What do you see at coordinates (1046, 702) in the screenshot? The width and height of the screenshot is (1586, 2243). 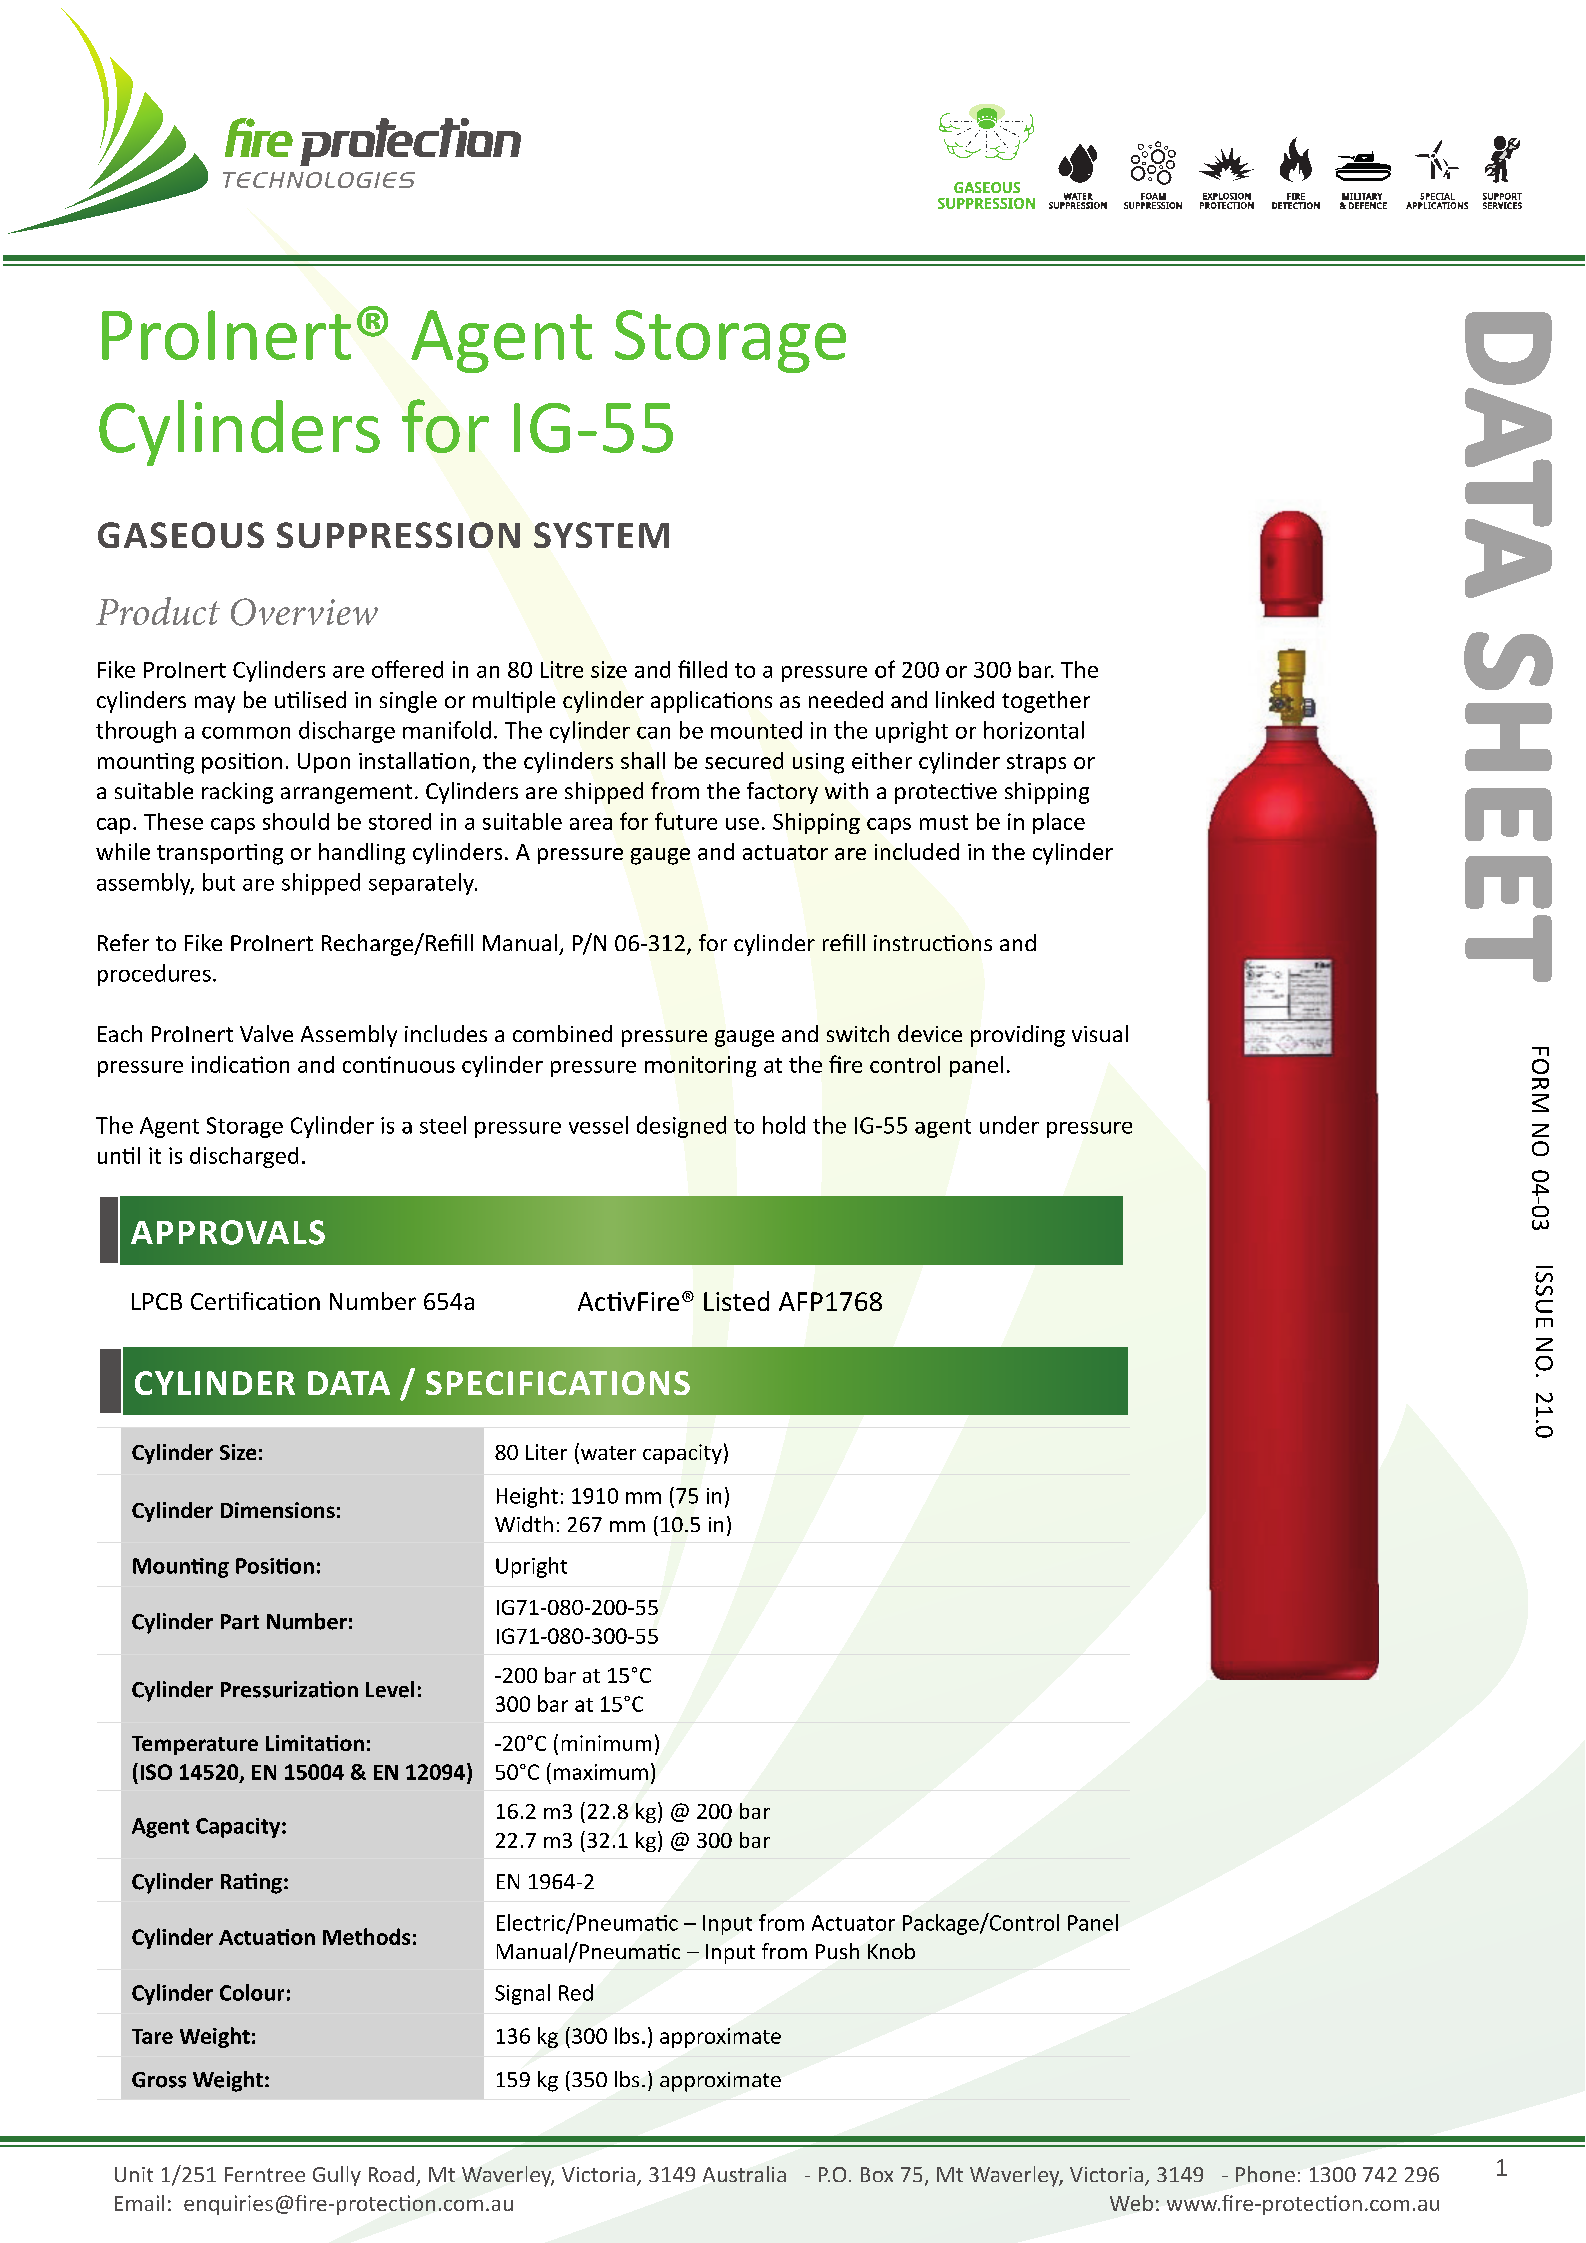 I see `together` at bounding box center [1046, 702].
